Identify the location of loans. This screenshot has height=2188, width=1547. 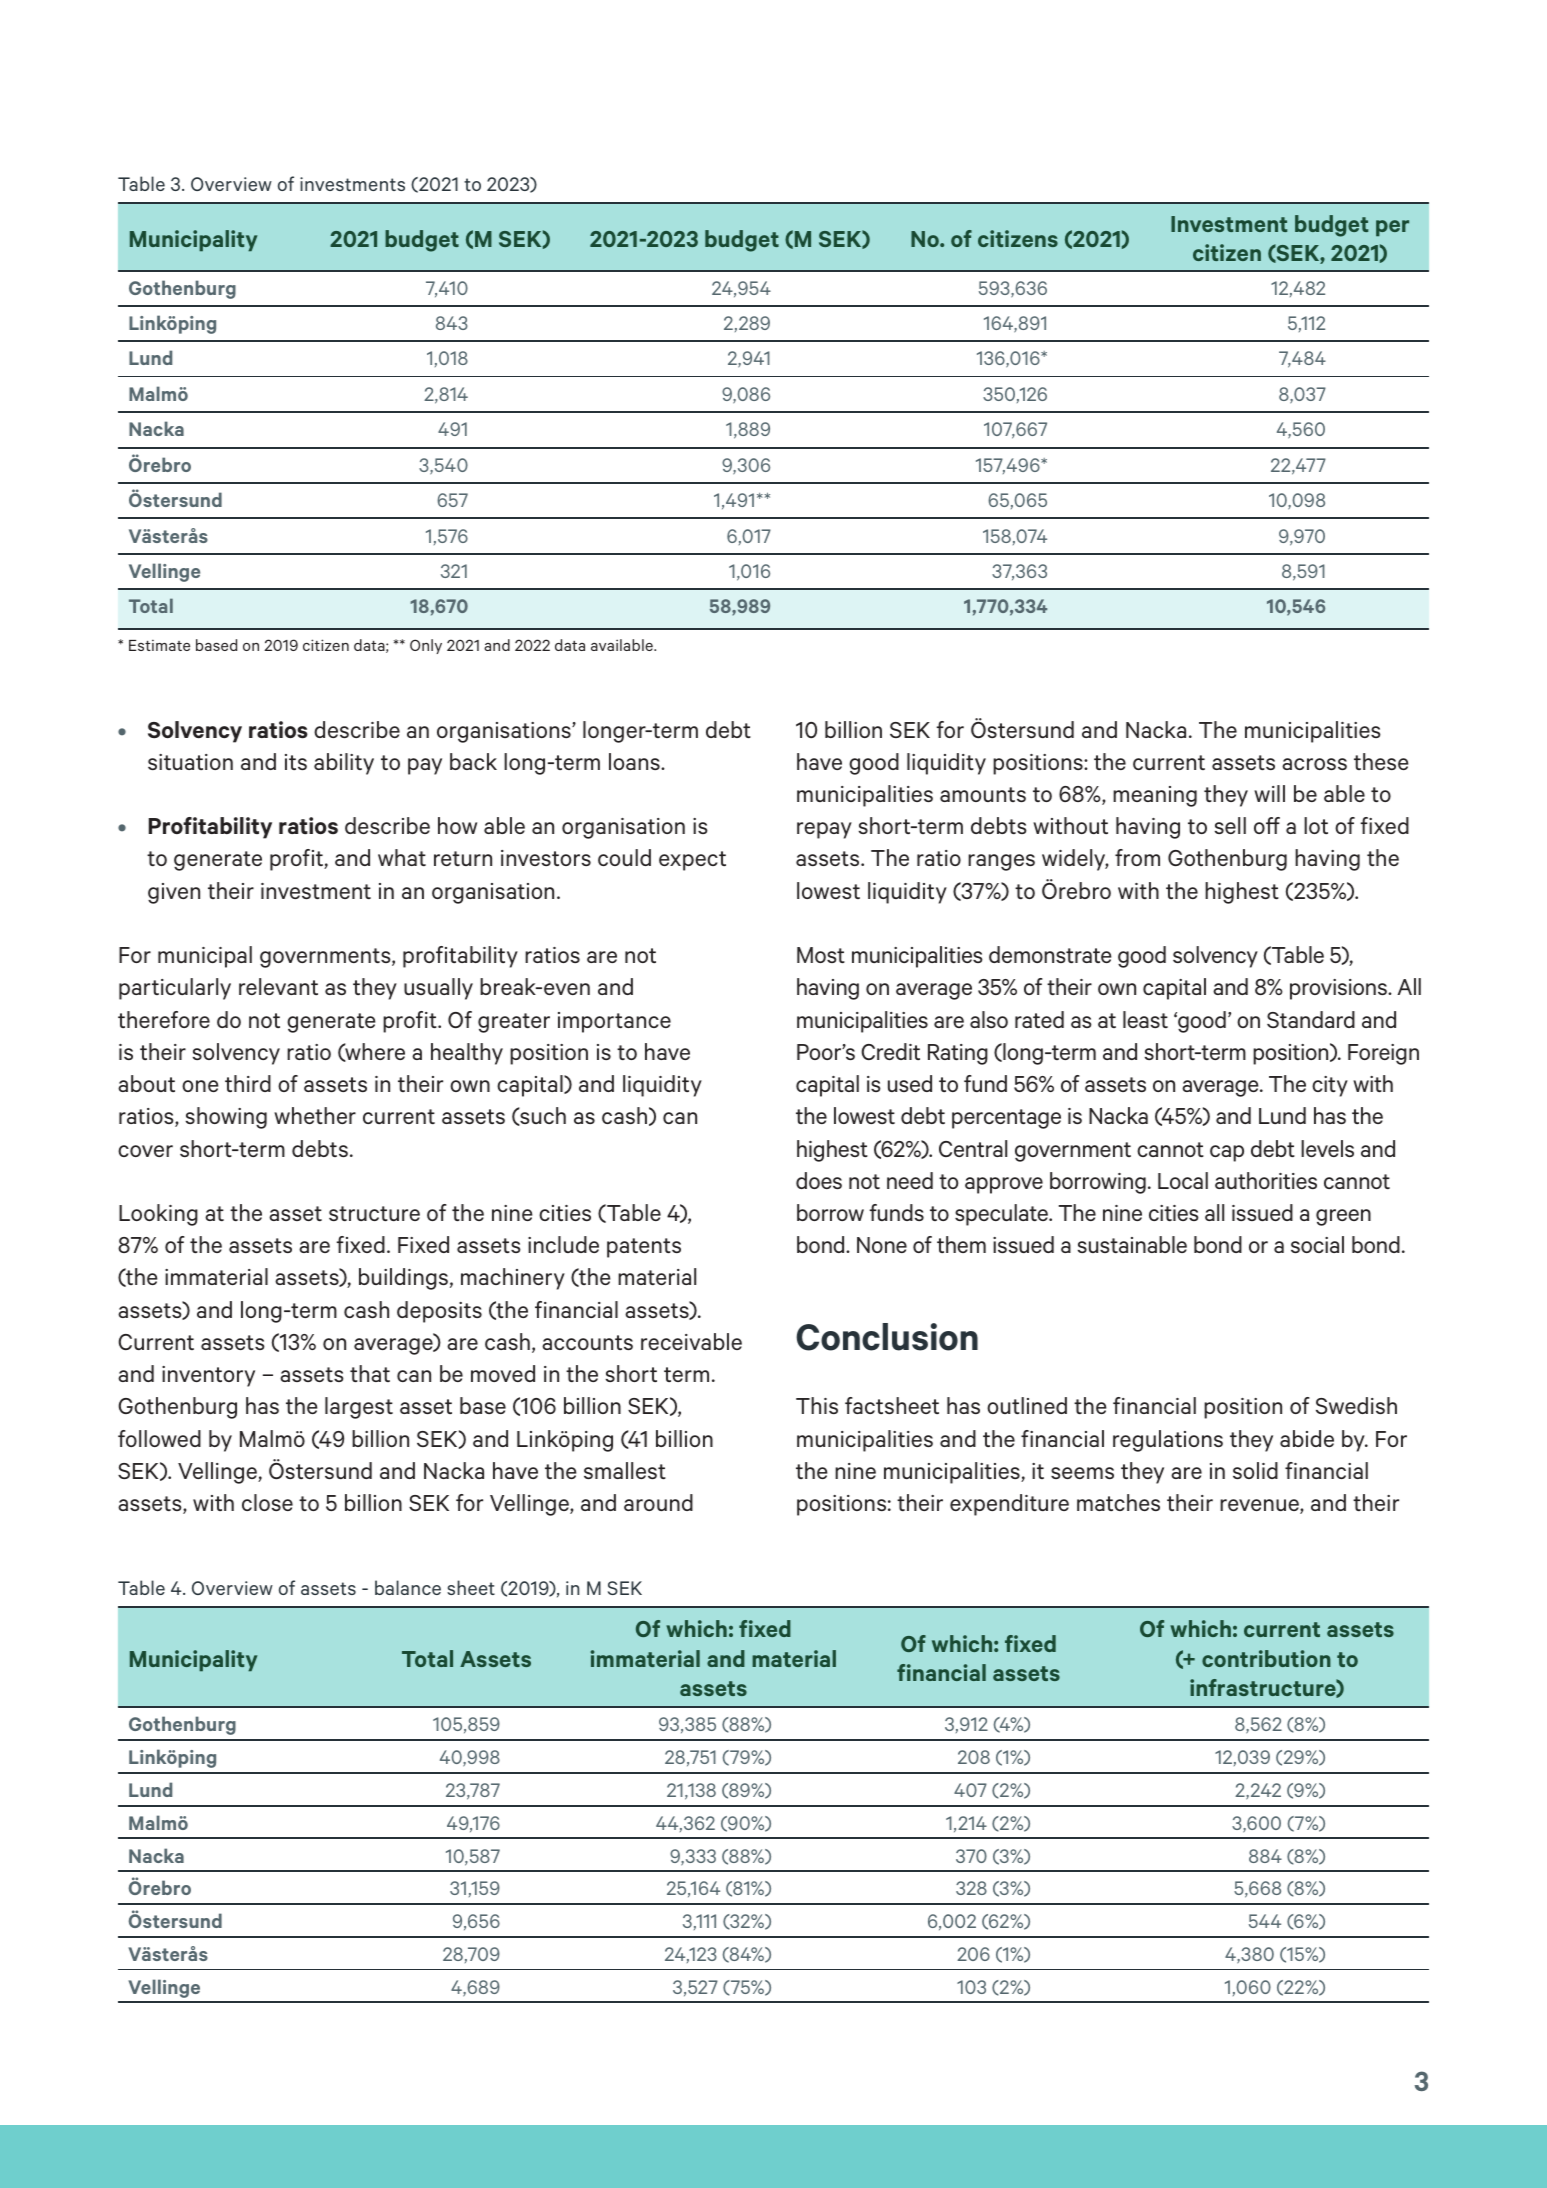
(635, 761).
